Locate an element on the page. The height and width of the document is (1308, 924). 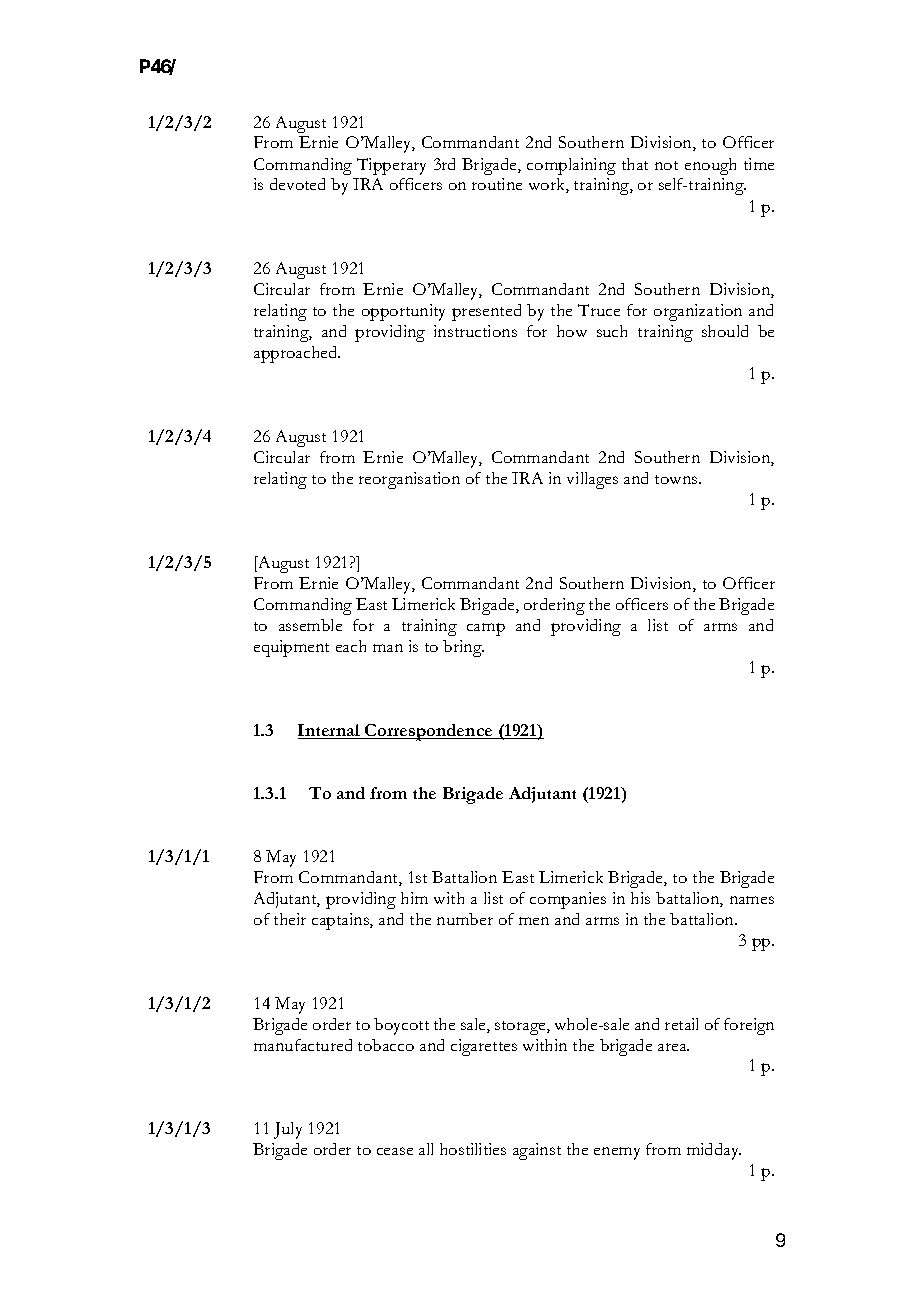
devoted is located at coordinates (297, 184).
